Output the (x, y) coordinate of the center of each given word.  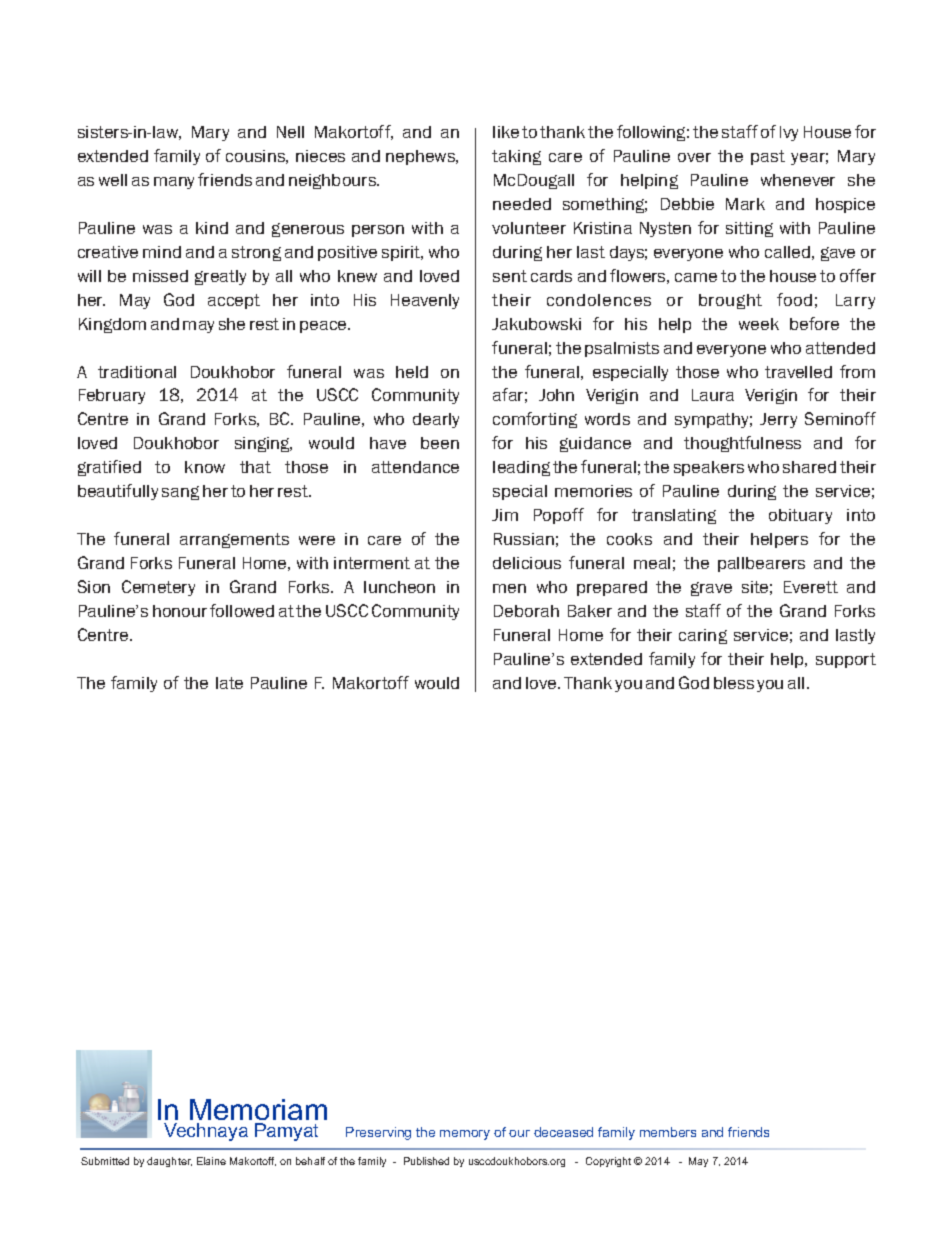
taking (516, 157)
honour (180, 611)
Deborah (526, 611)
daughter (169, 1162)
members (668, 1132)
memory (465, 1135)
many (174, 183)
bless (734, 683)
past (768, 157)
